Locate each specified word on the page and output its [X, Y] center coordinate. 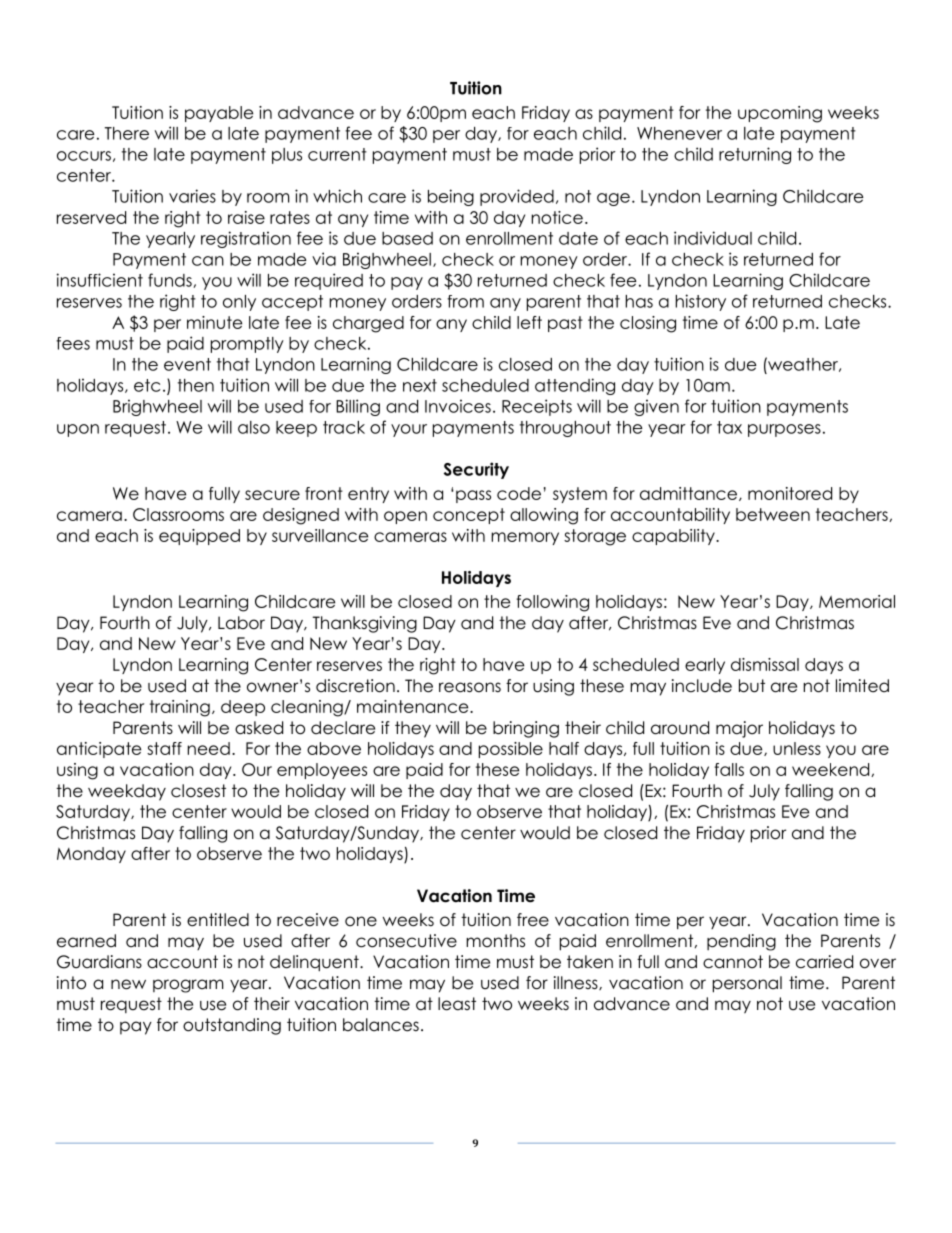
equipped [199, 537]
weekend [832, 770]
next [420, 385]
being [451, 197]
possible [511, 750]
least [457, 1004]
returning [755, 155]
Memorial [857, 601]
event [187, 364]
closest [198, 791]
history [701, 302]
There [127, 133]
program [188, 986]
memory [525, 538]
